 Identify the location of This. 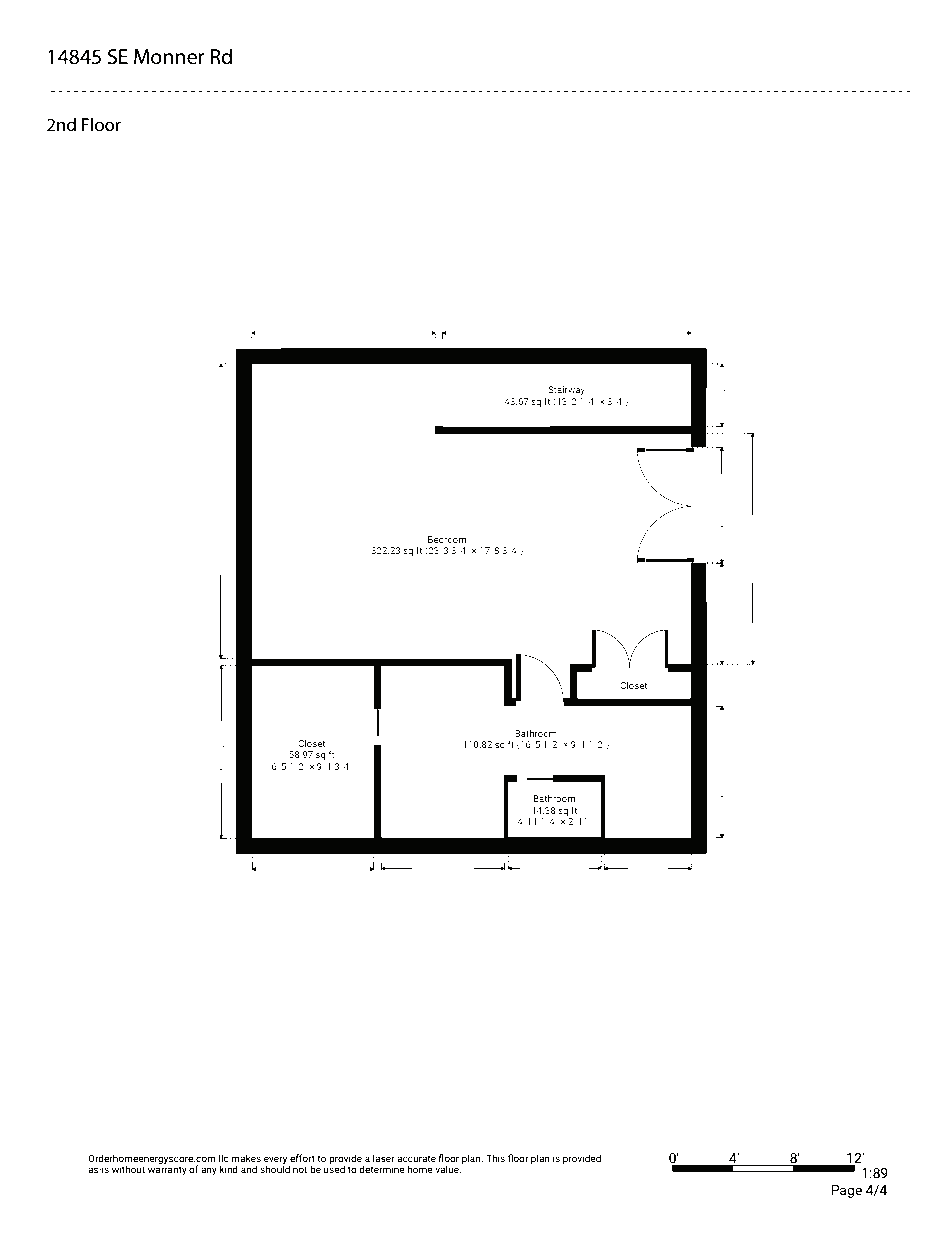
(495, 1158).
